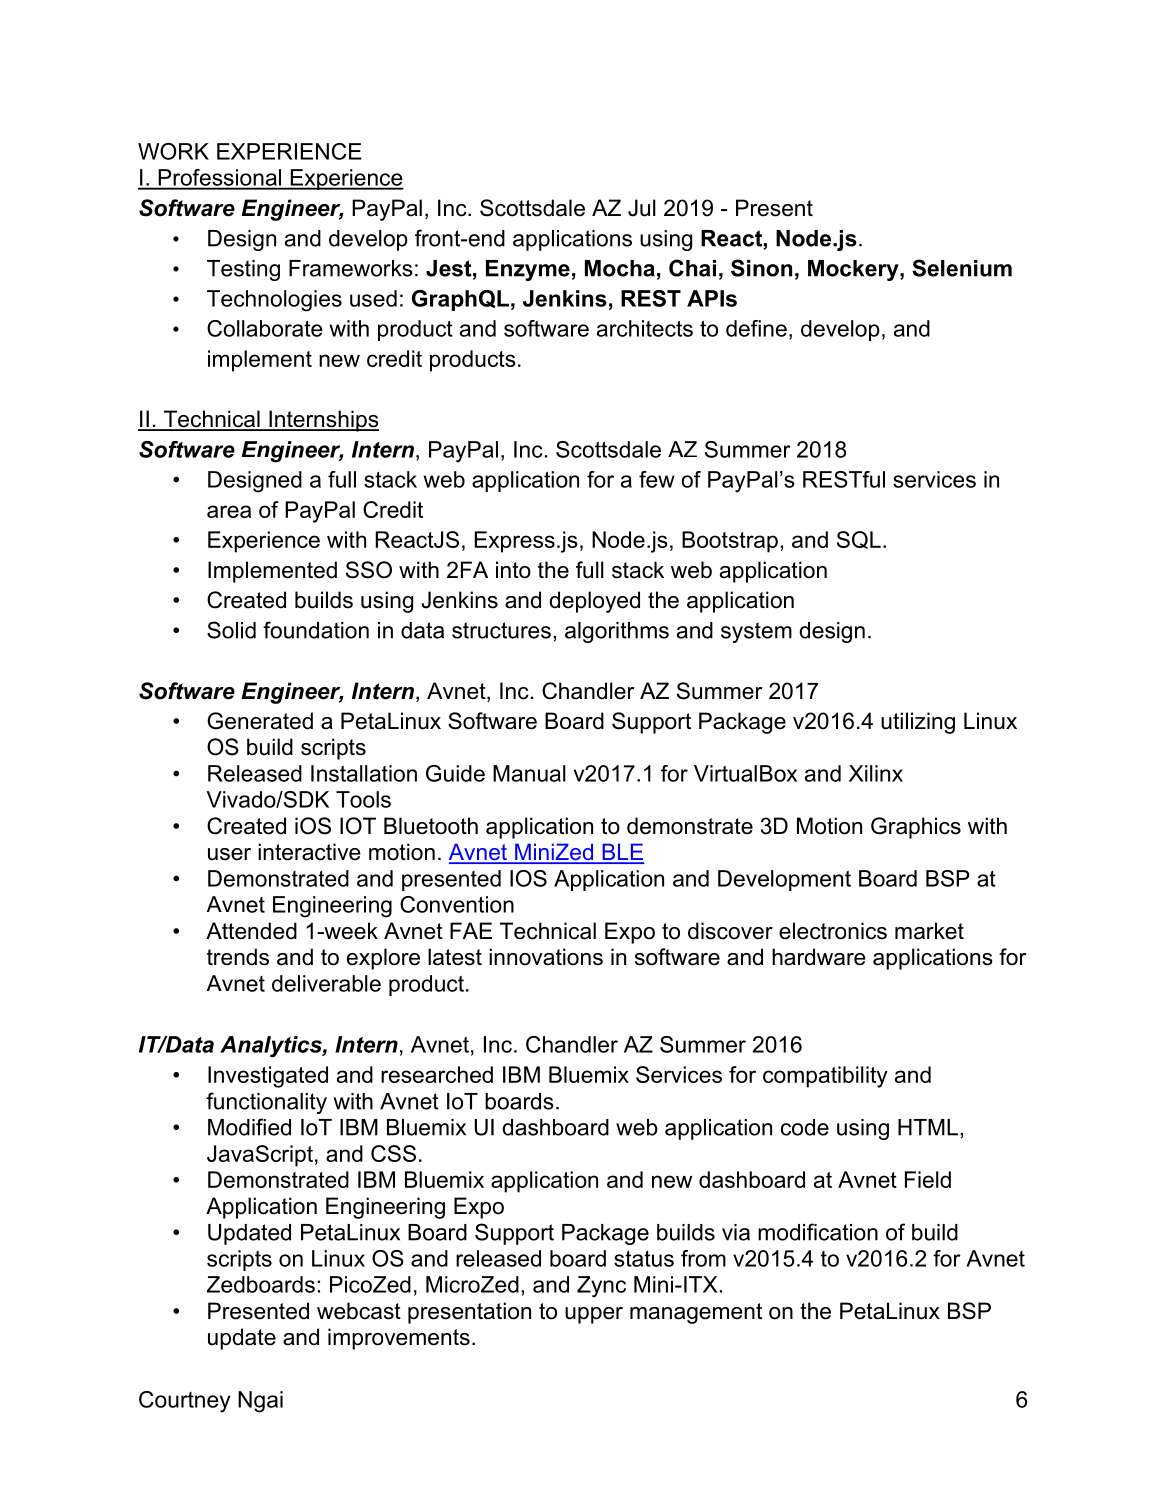  I want to click on Mocha, so click(620, 268).
